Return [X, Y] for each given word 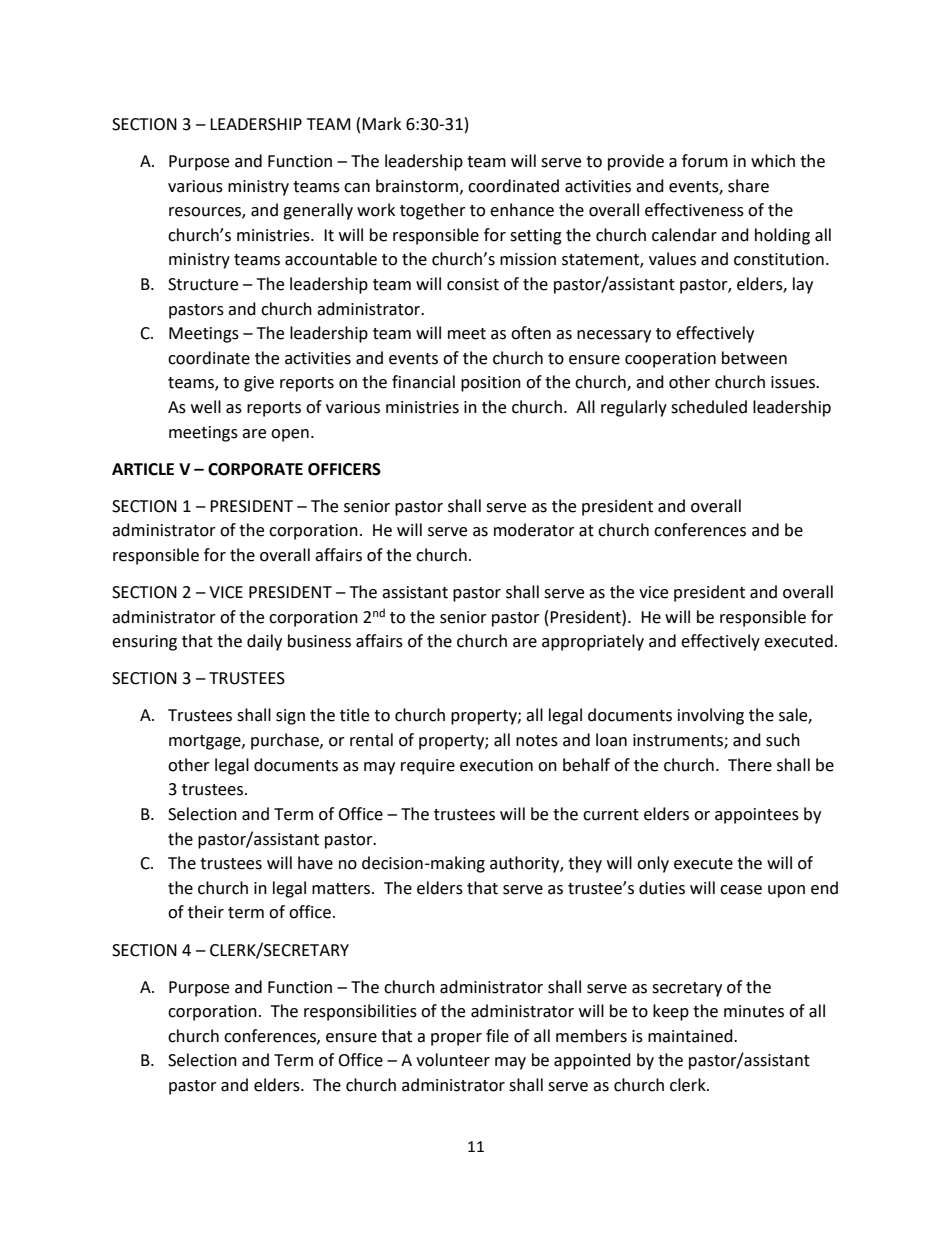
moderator [534, 530]
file [497, 1036]
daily [264, 642]
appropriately [593, 642]
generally [318, 211]
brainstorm [417, 186]
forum [705, 161]
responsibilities [360, 1012]
